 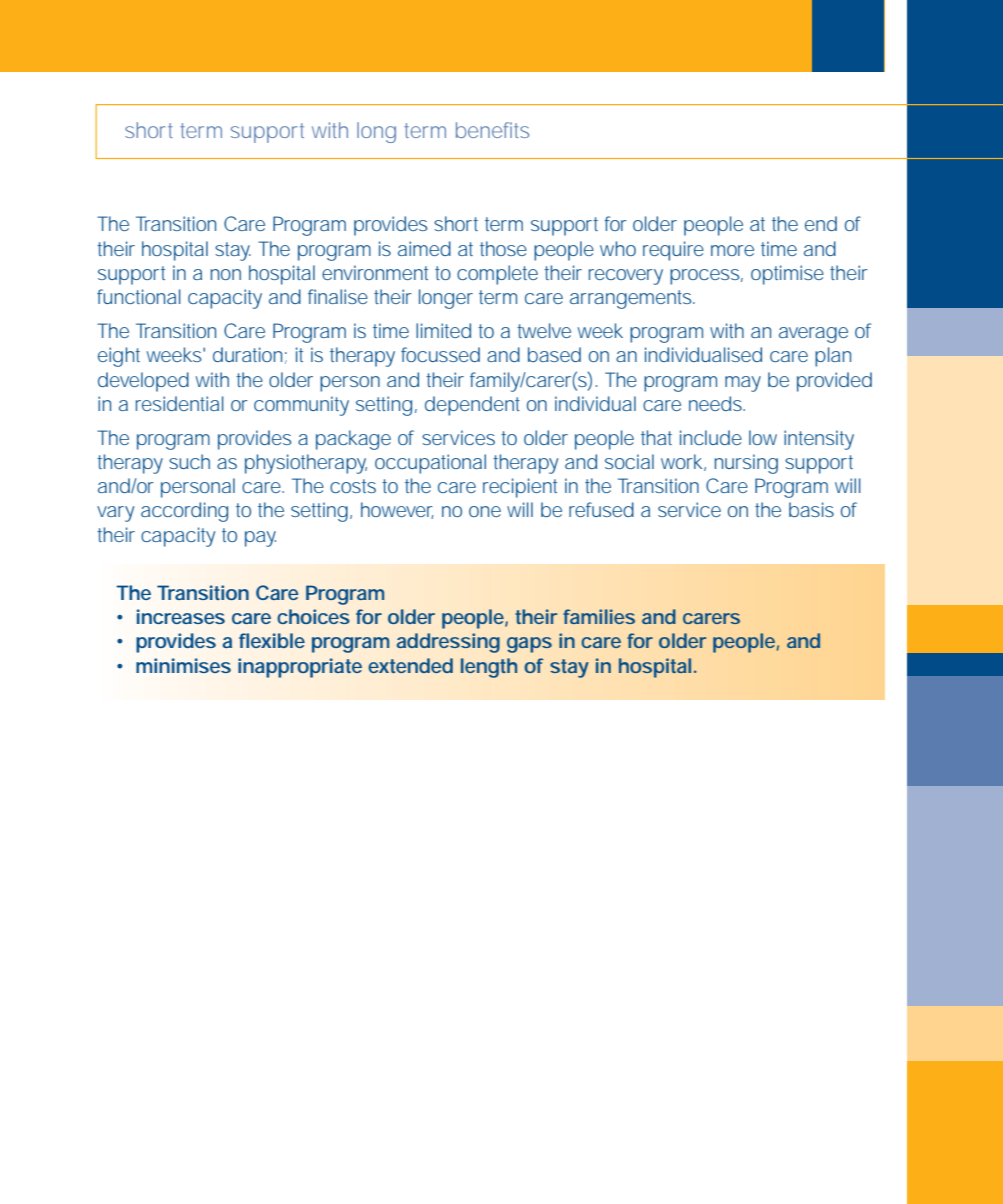 What do you see at coordinates (180, 403) in the page?
I see `residential` at bounding box center [180, 403].
